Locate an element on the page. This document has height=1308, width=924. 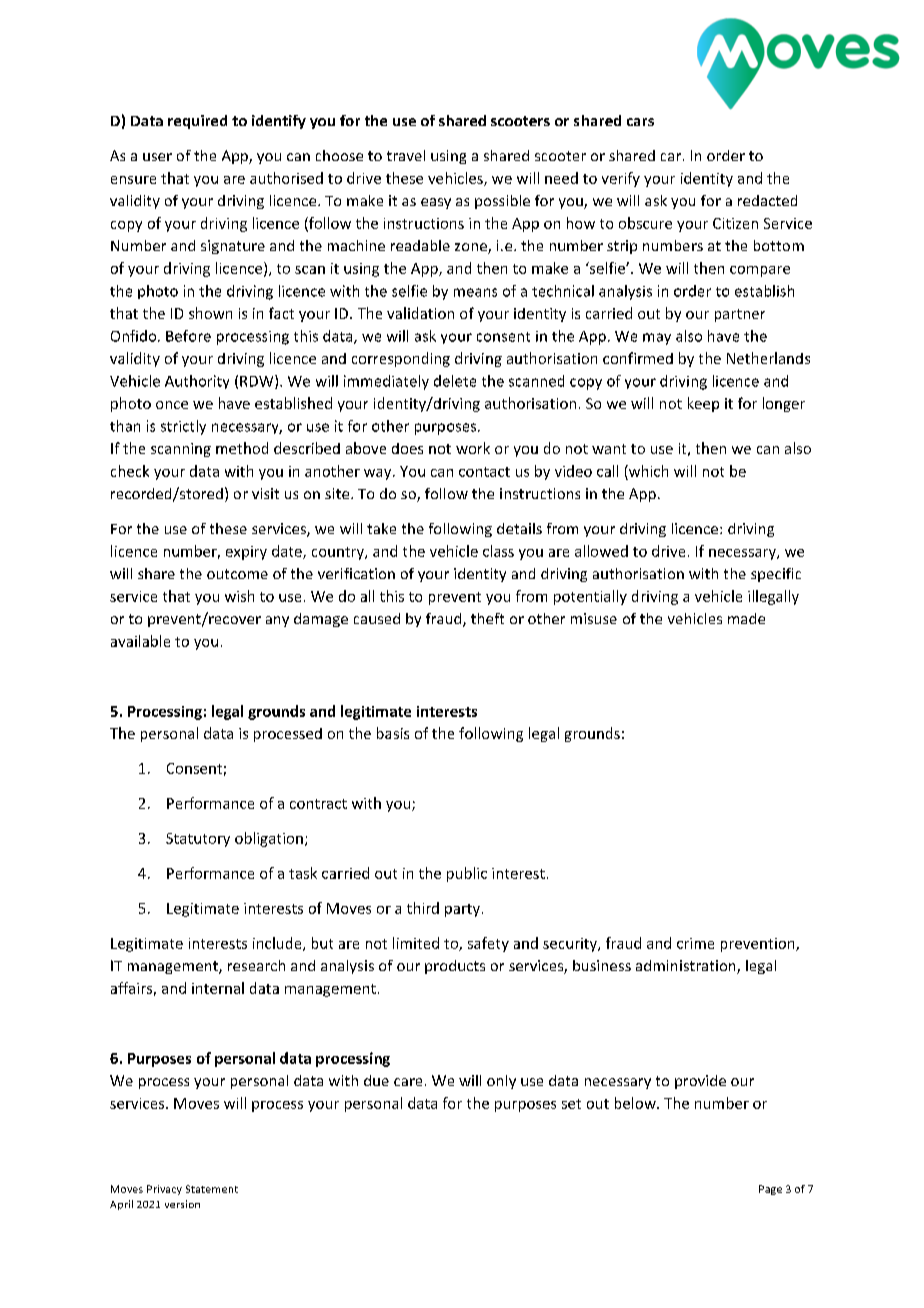
Statement is located at coordinates (212, 1189).
